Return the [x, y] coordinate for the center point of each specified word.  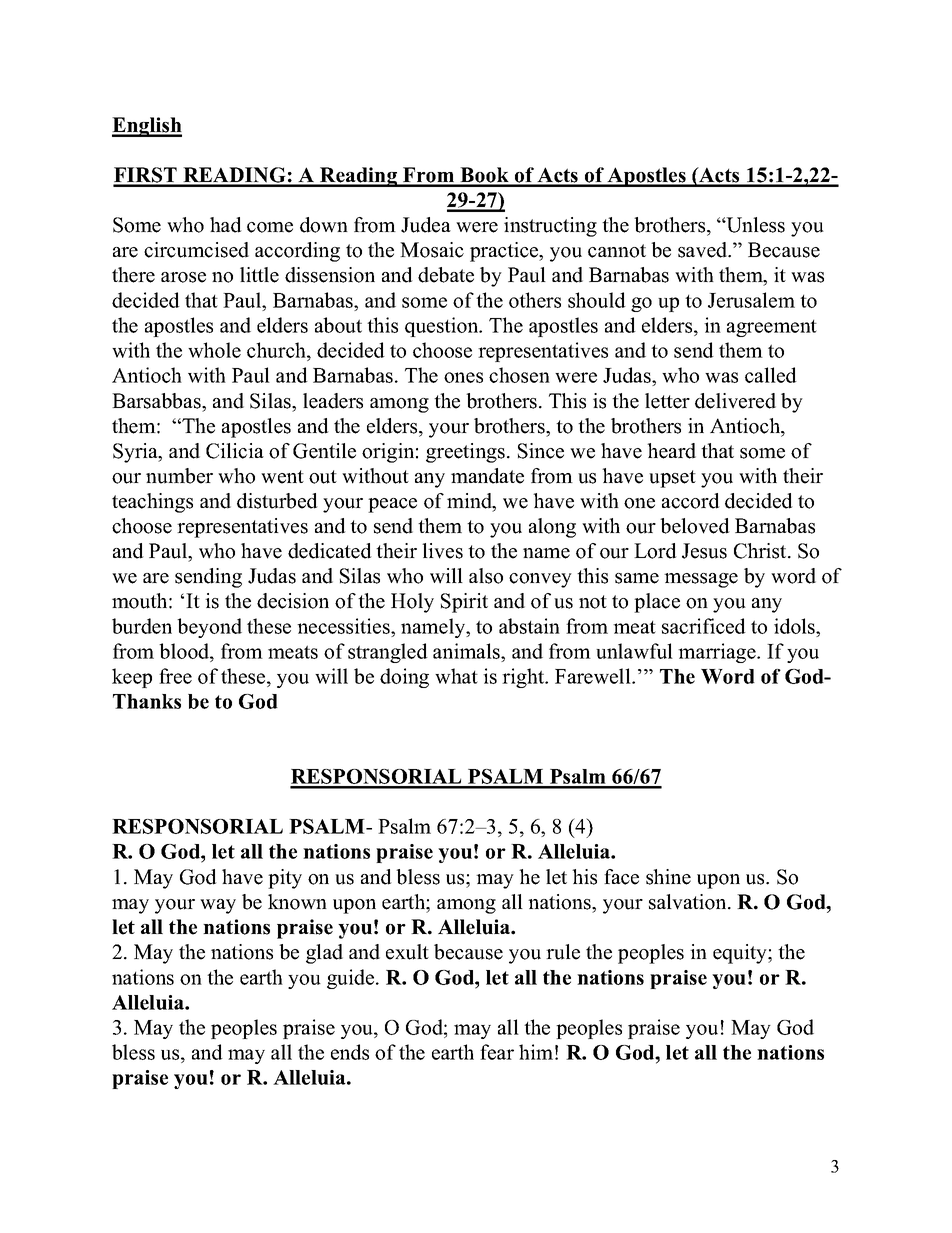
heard [671, 451]
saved [704, 250]
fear [497, 1052]
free [175, 676]
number [179, 476]
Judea [426, 225]
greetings [465, 453]
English [147, 127]
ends [350, 1052]
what [456, 676]
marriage [718, 653]
